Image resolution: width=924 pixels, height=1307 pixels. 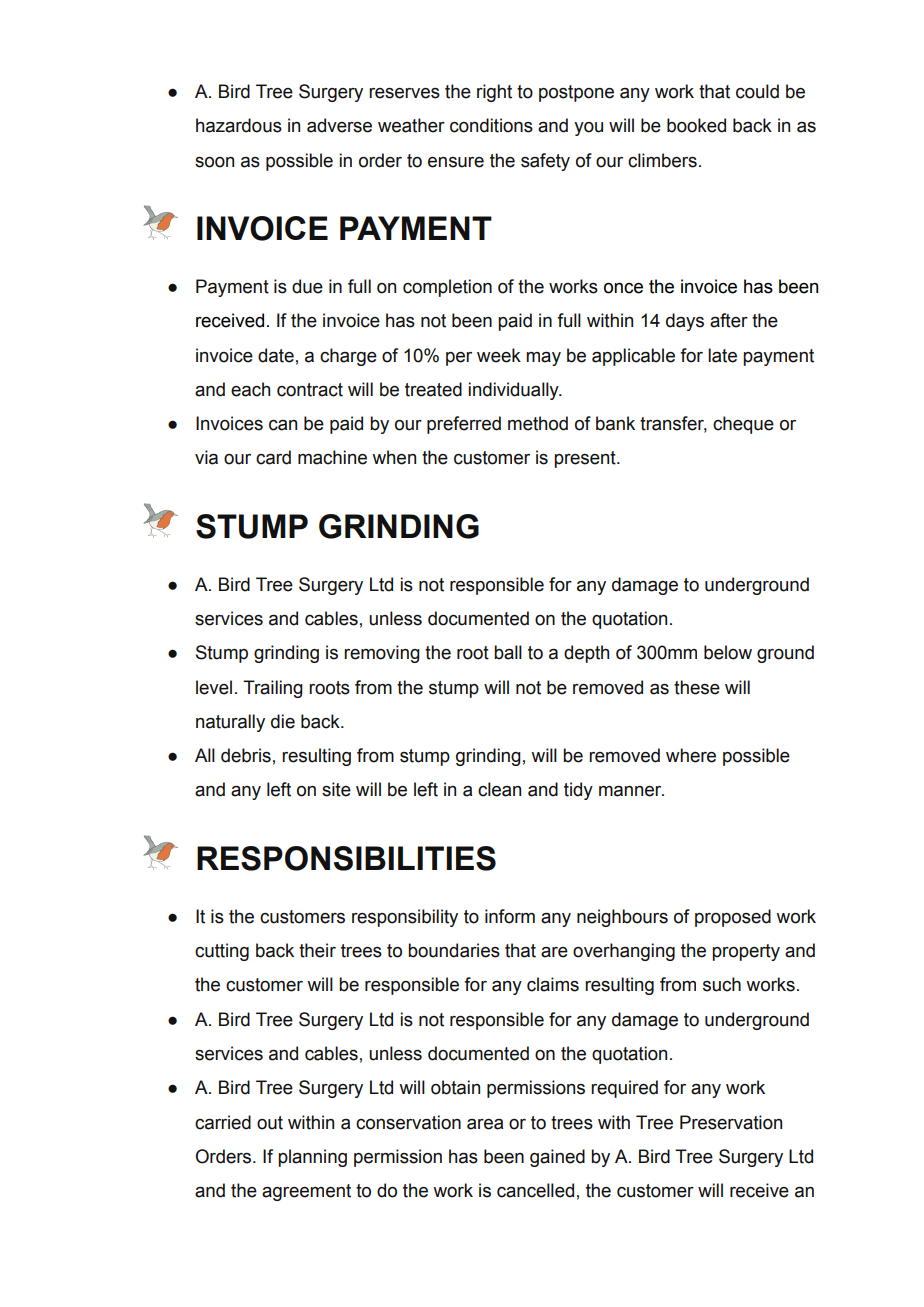 I want to click on hazardous, so click(x=239, y=125).
